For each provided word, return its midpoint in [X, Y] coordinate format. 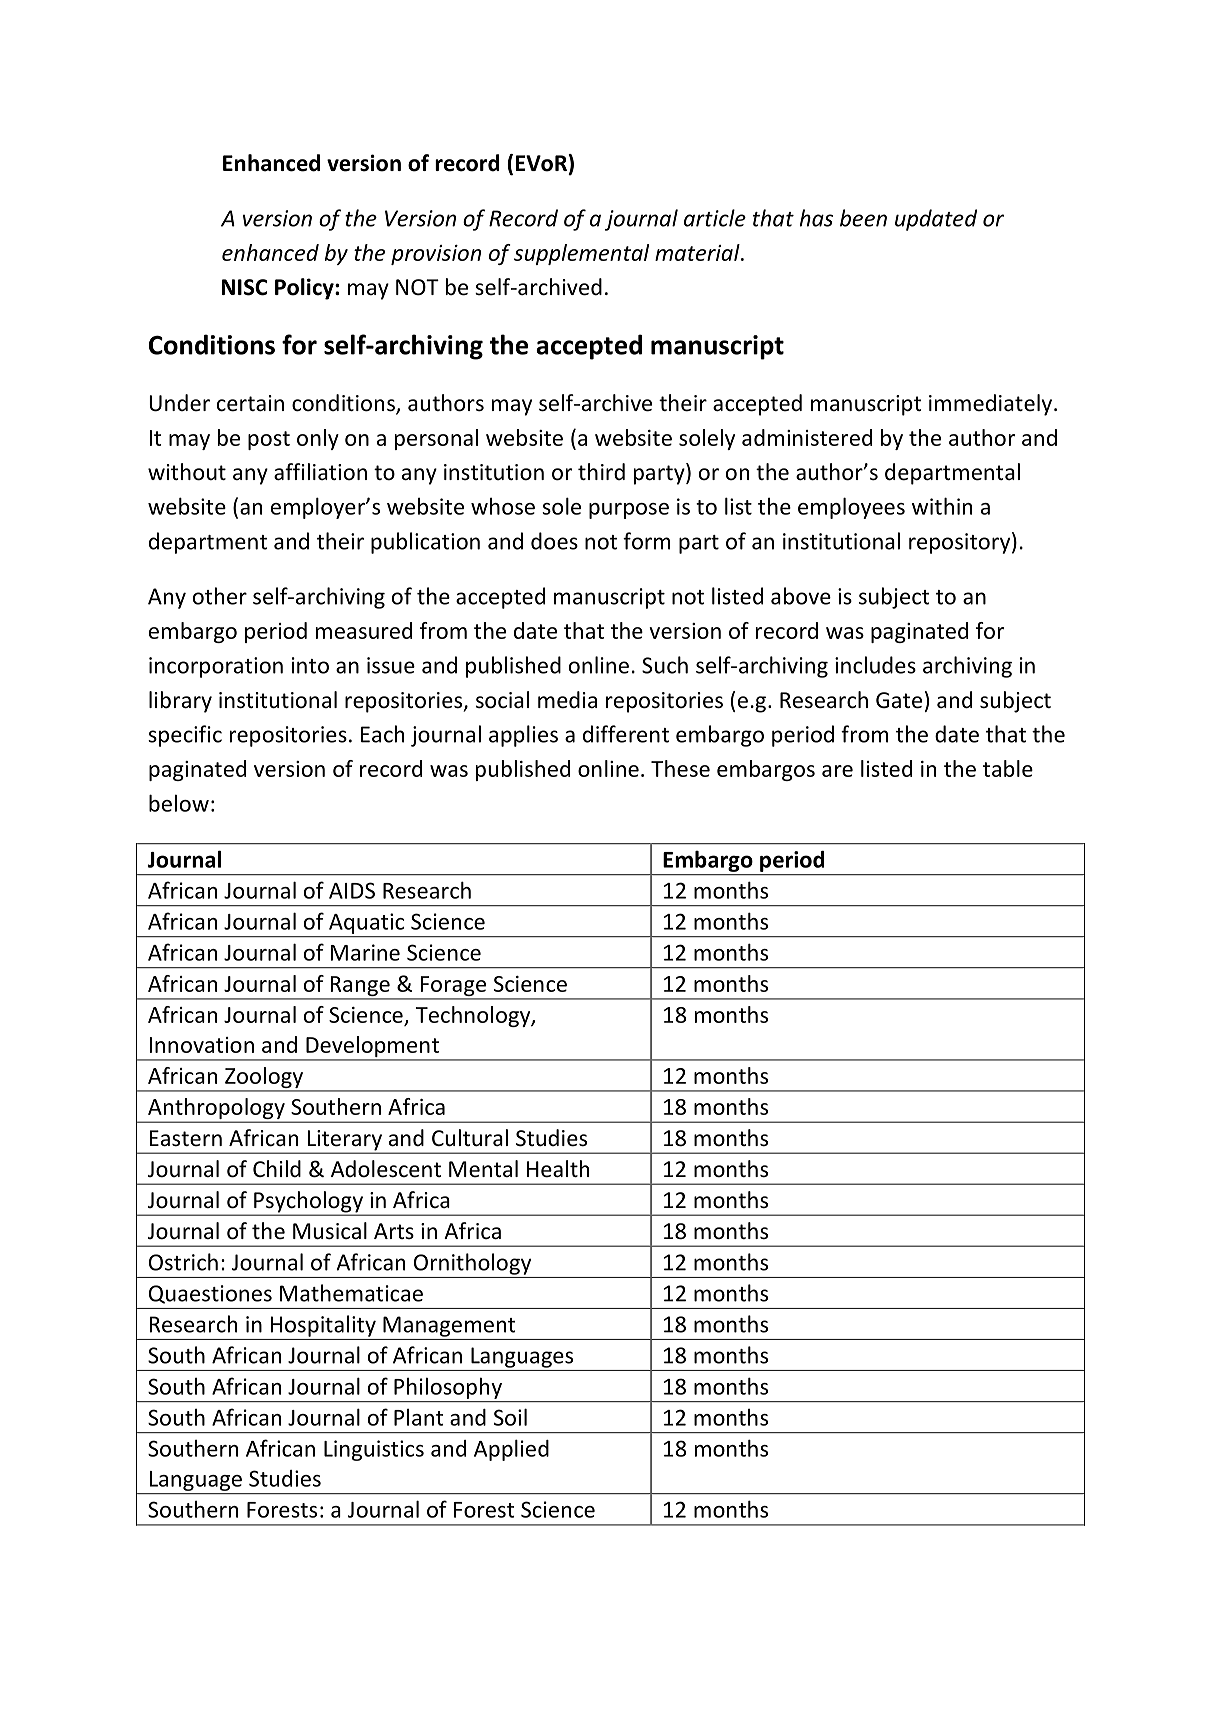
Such [665, 665]
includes [875, 665]
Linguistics [374, 1450]
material [698, 252]
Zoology [264, 1079]
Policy [305, 289]
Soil [510, 1417]
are [837, 771]
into [310, 665]
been [863, 218]
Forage [453, 987]
